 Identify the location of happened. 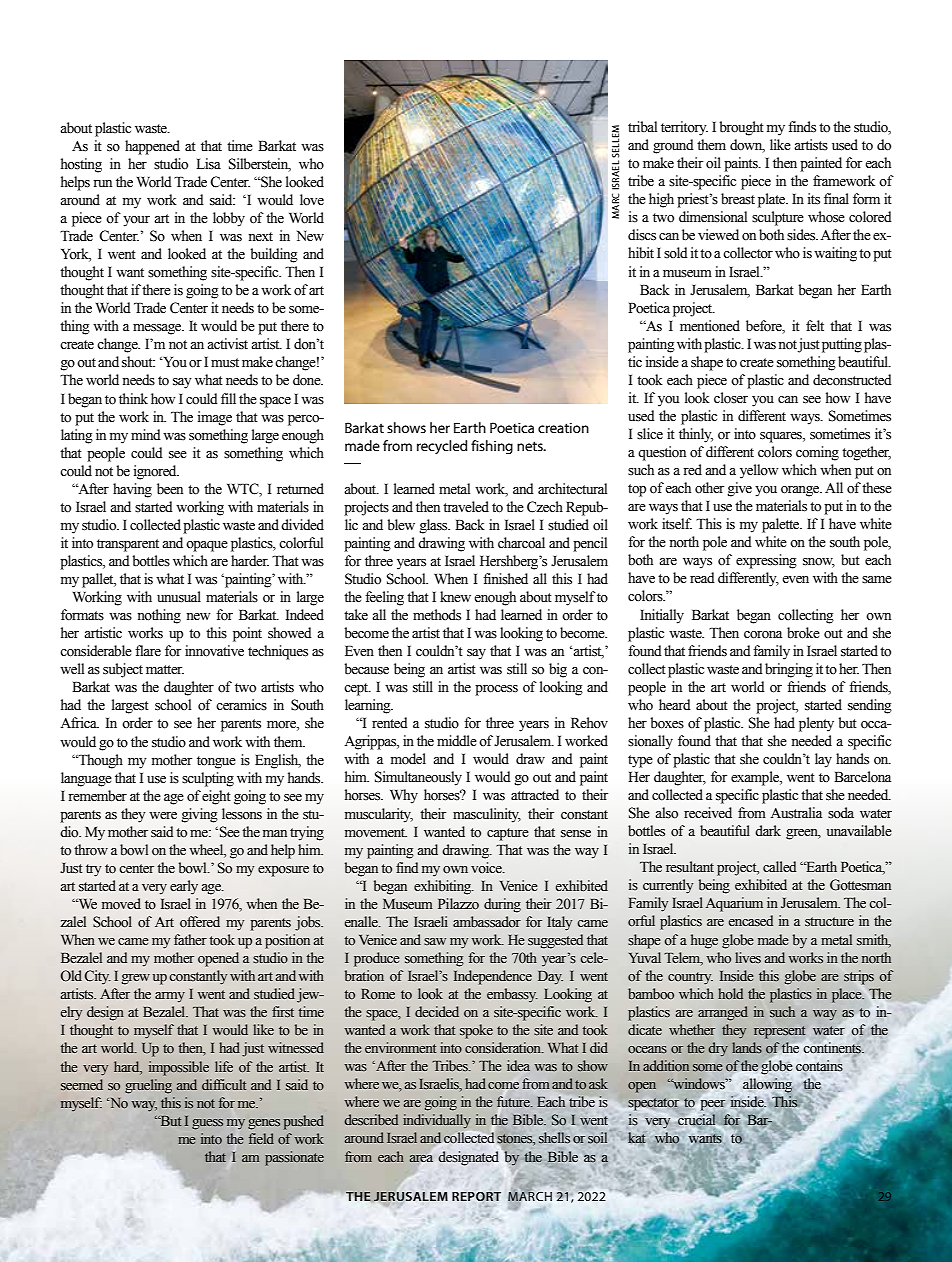
(152, 147).
